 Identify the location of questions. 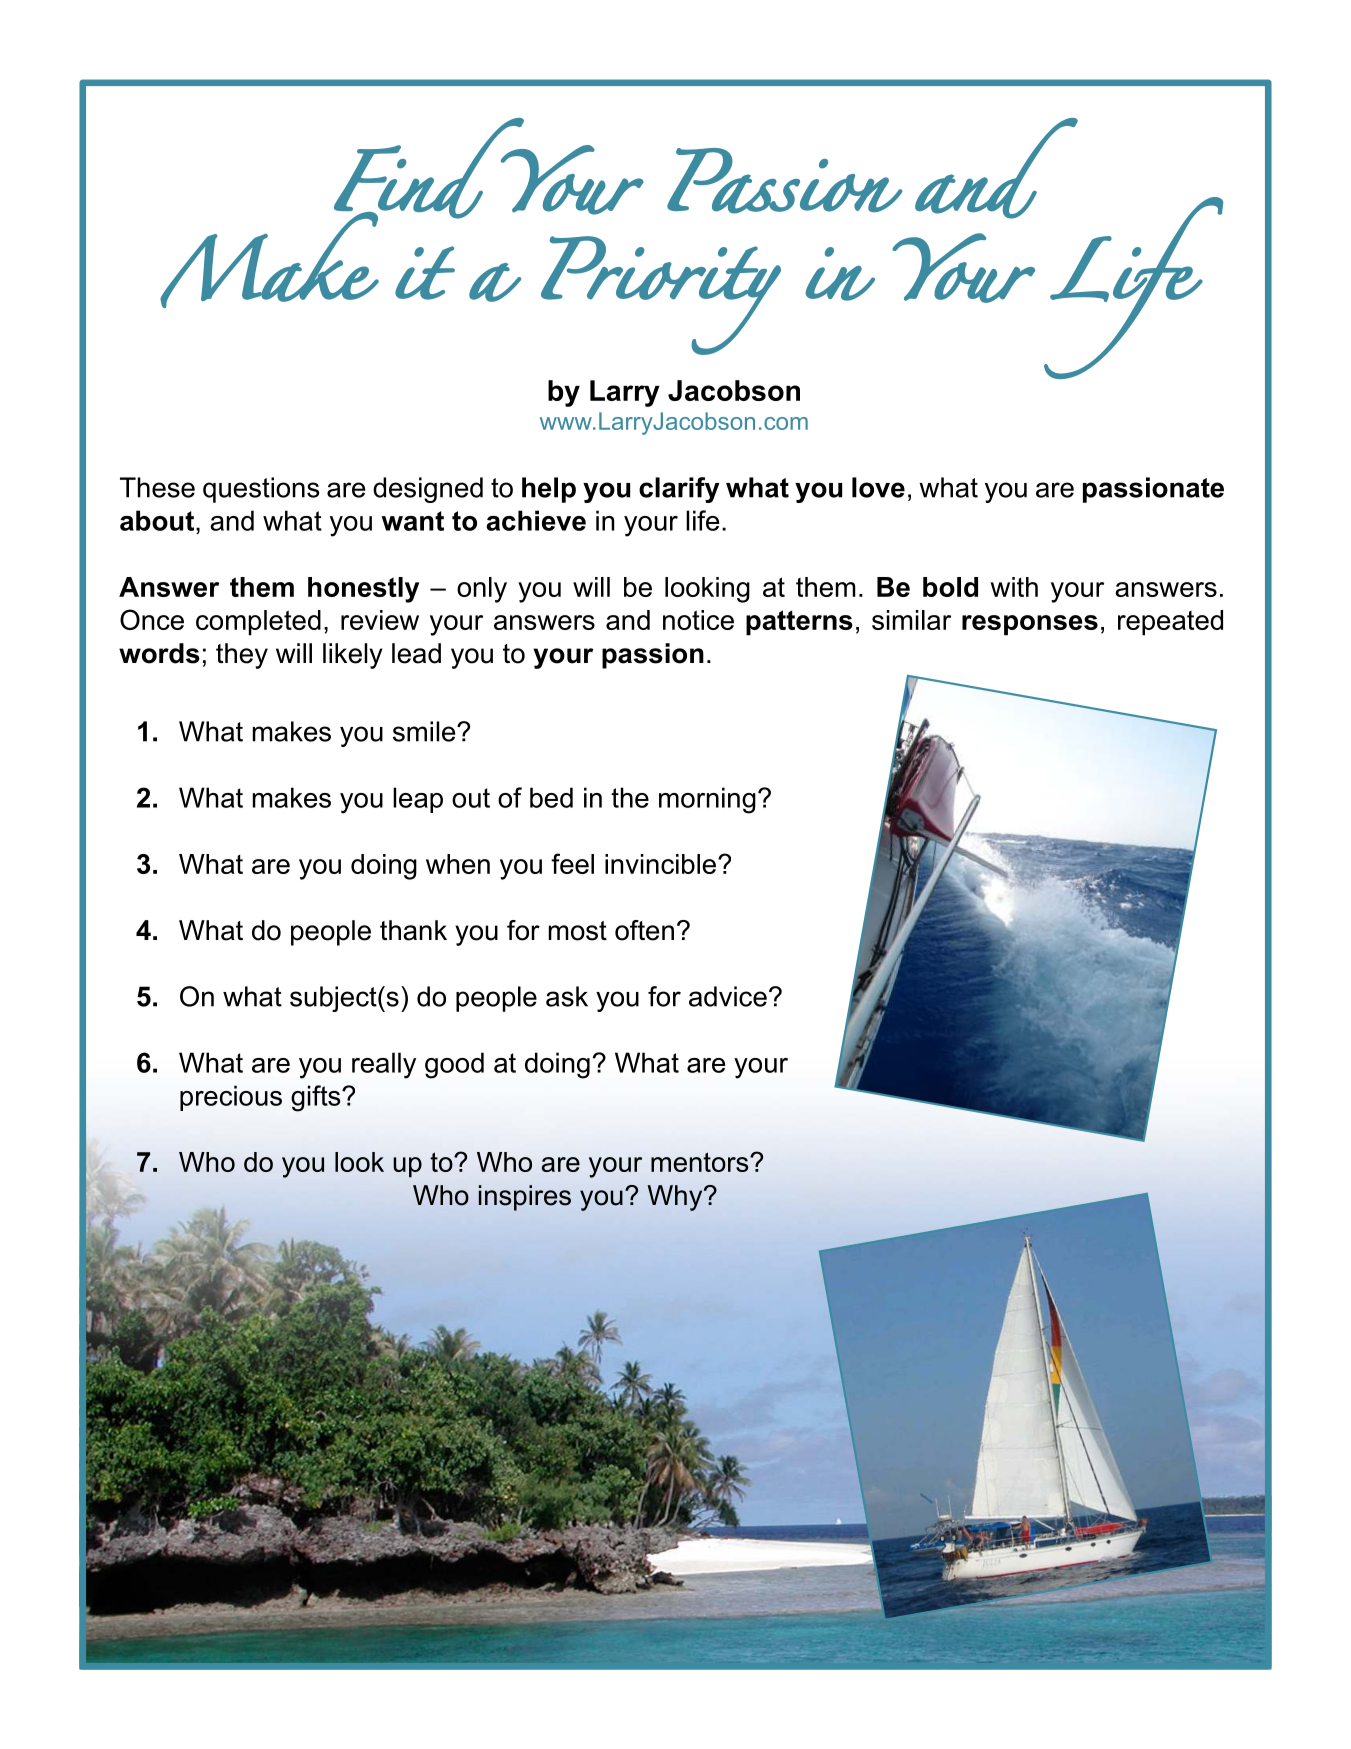
(261, 490).
